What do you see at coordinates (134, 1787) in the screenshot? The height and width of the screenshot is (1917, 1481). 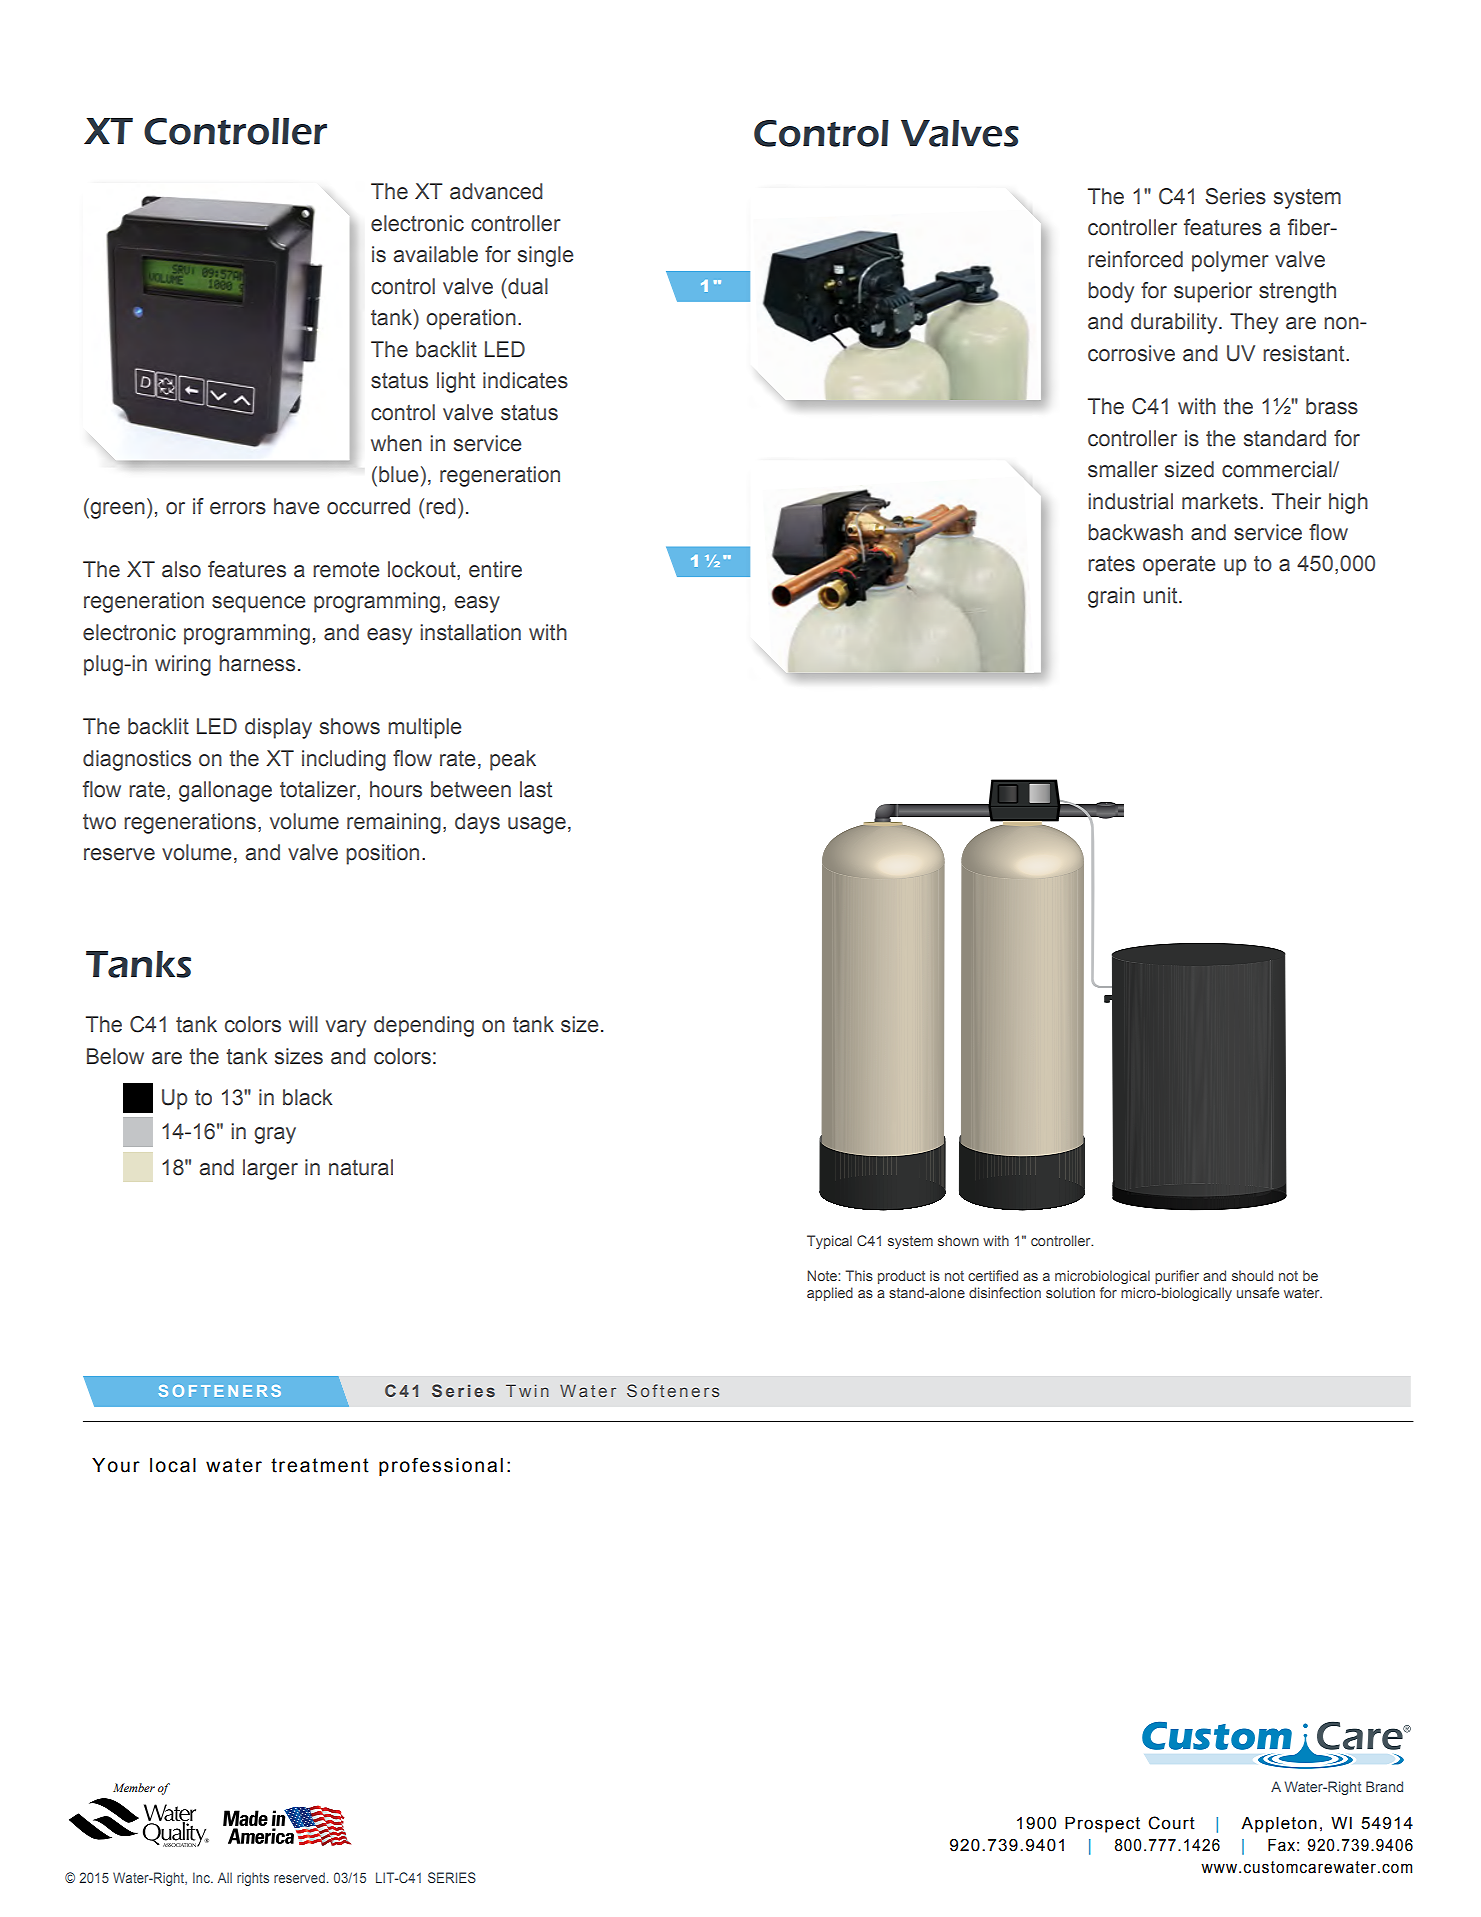 I see `Member` at bounding box center [134, 1787].
